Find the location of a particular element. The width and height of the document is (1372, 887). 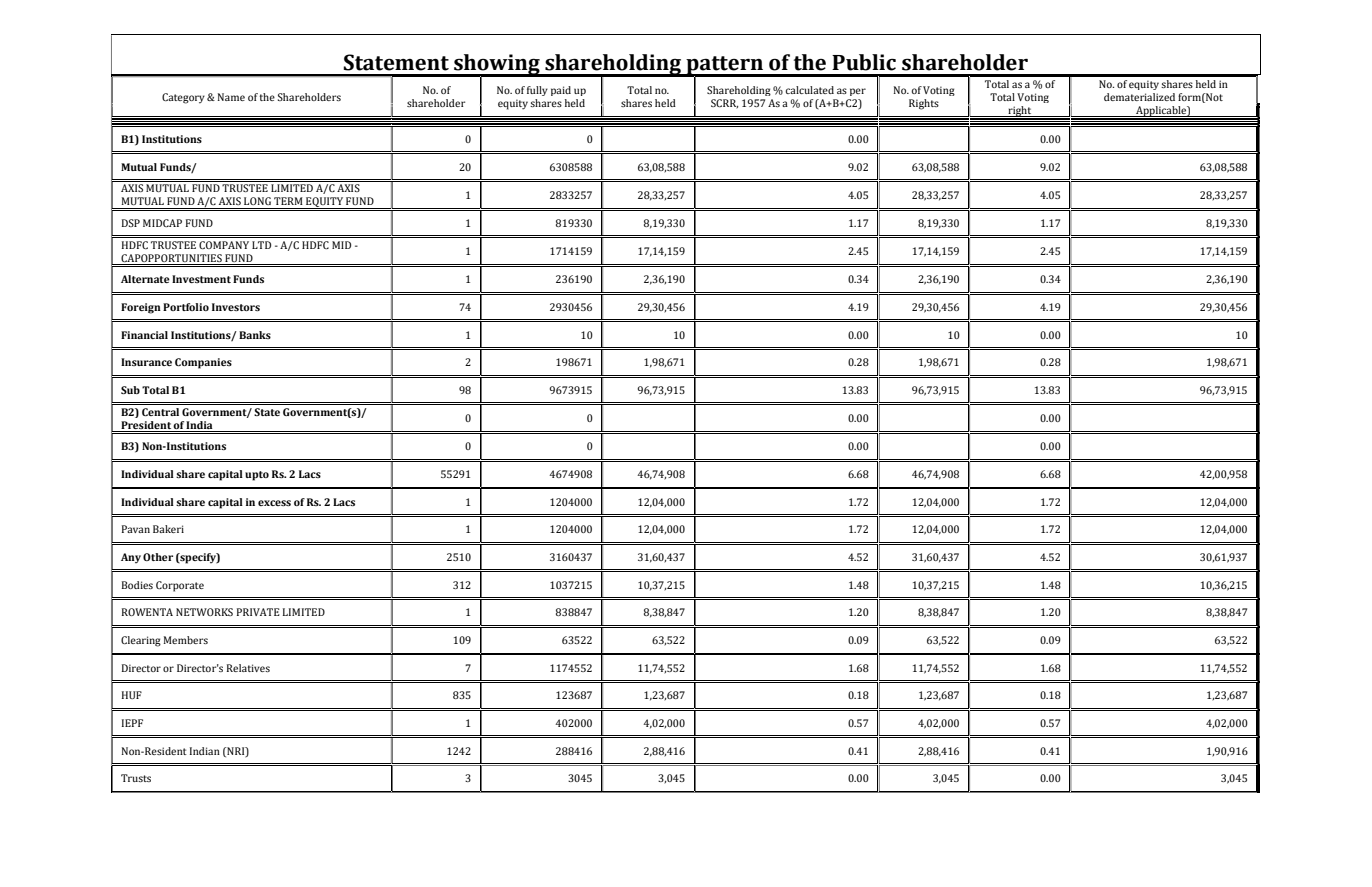

Relatives is located at coordinates (248, 668).
